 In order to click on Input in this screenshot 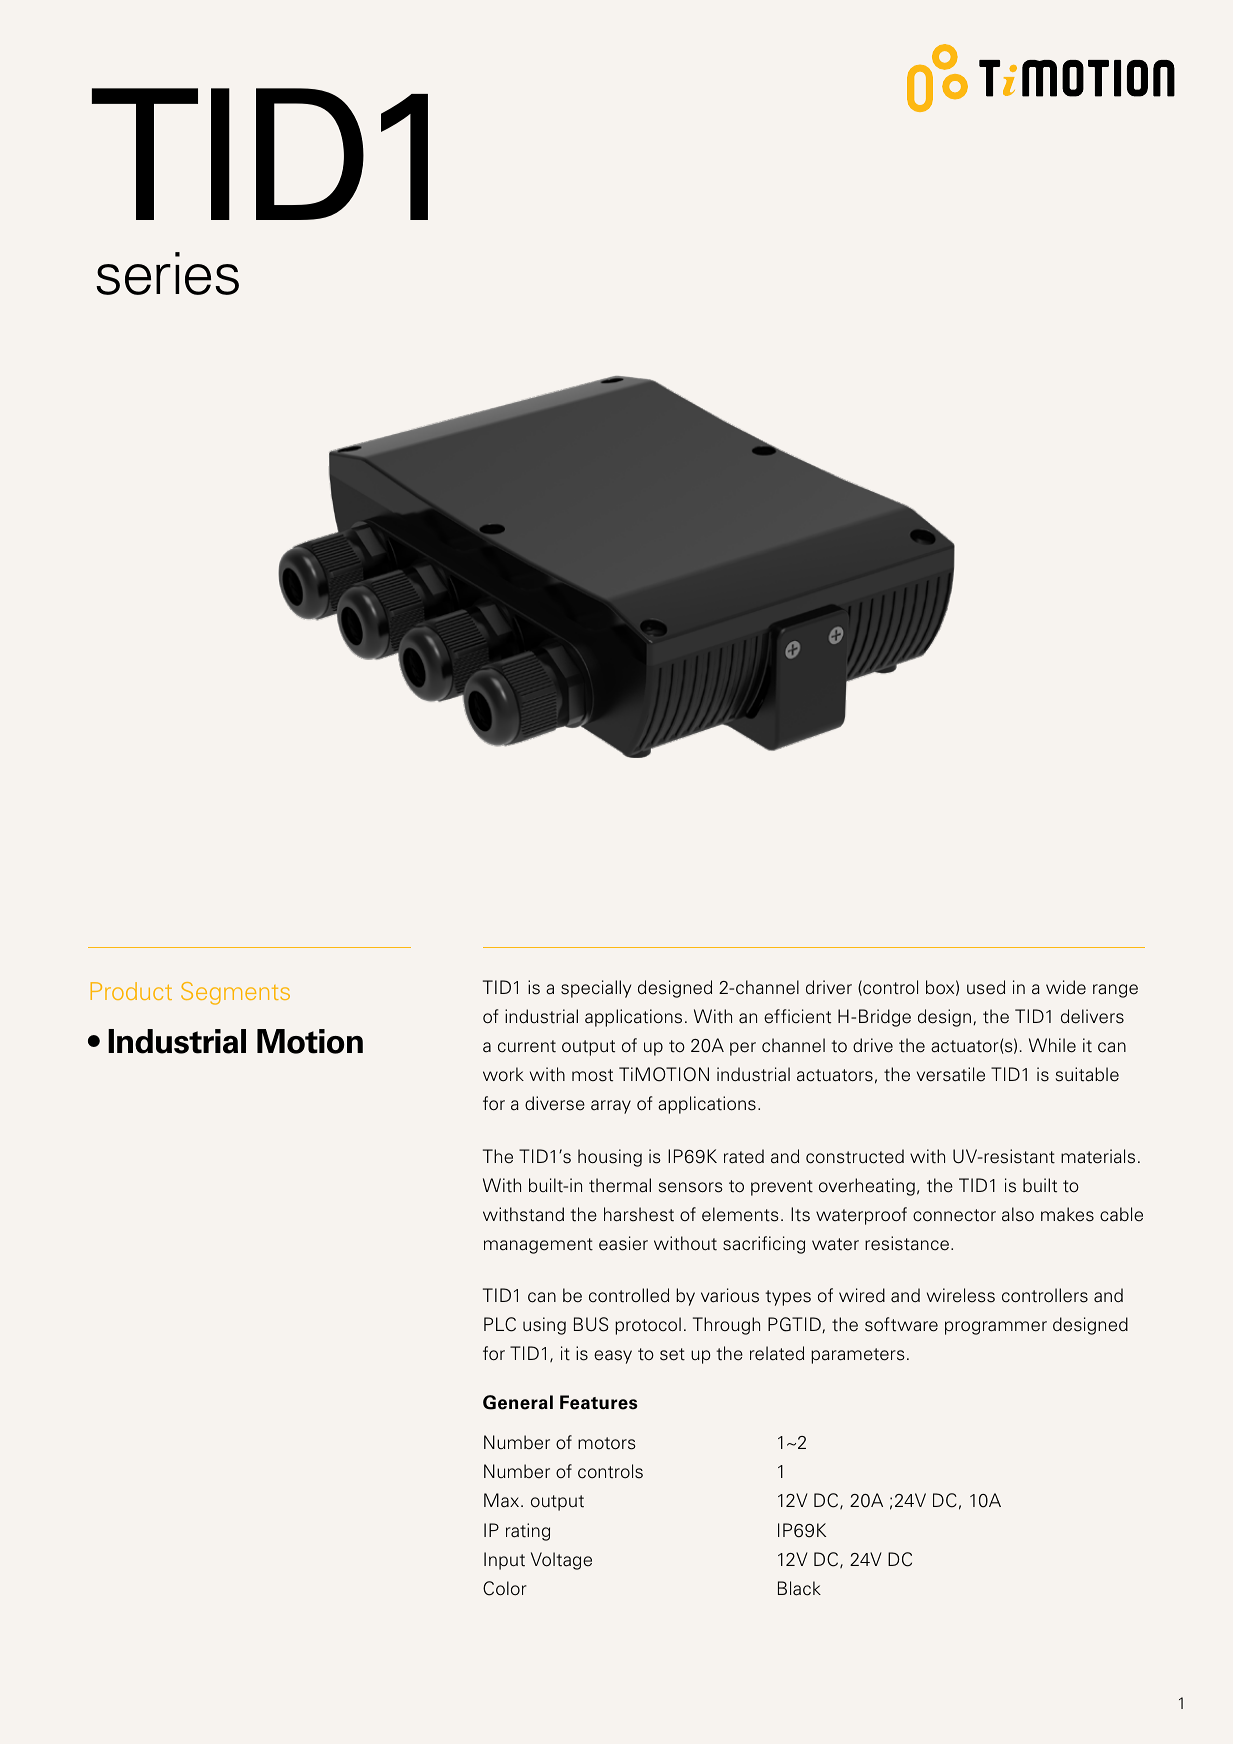, I will do `click(504, 1561)`.
